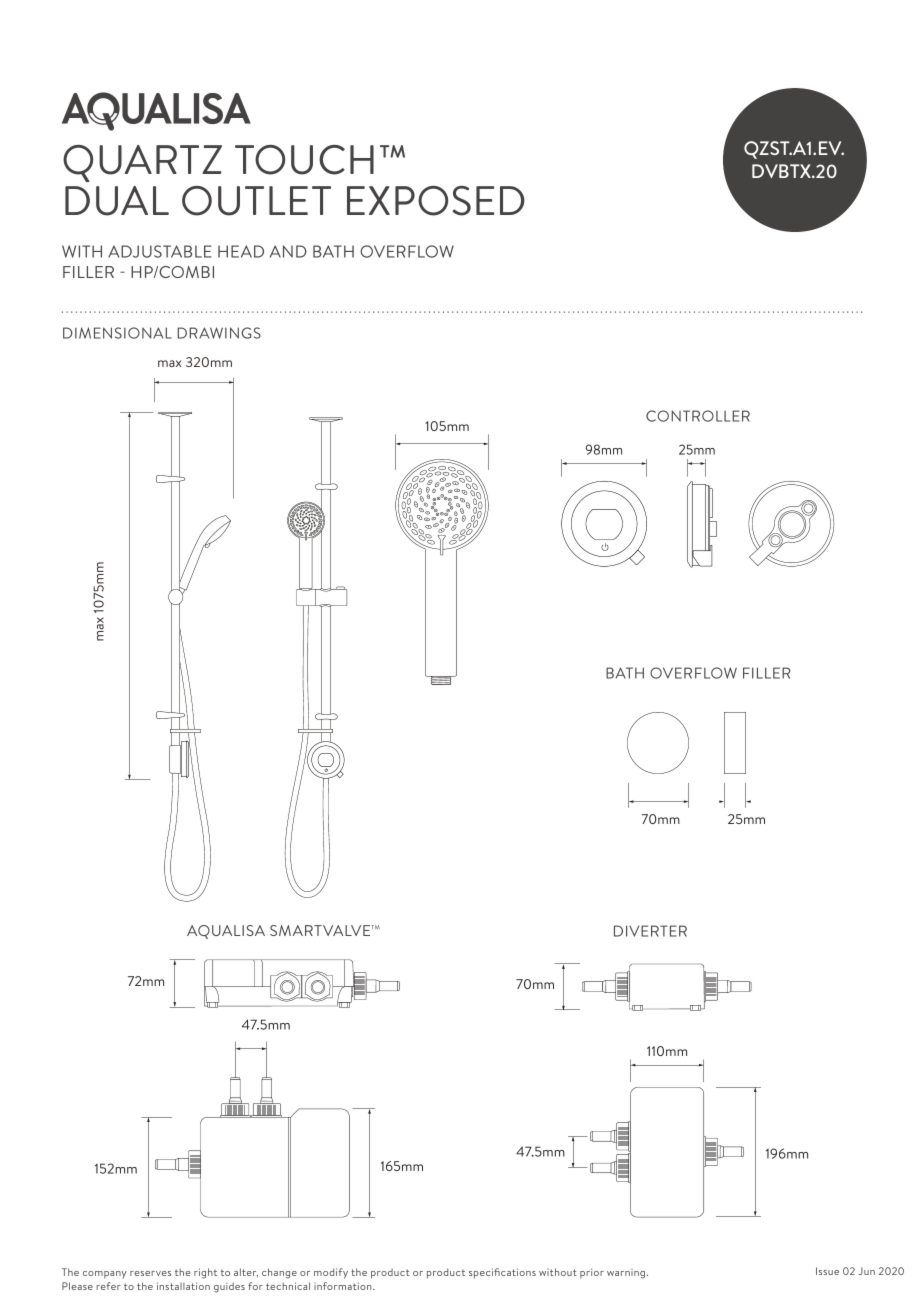  What do you see at coordinates (866, 1271) in the screenshot?
I see `Jun` at bounding box center [866, 1271].
